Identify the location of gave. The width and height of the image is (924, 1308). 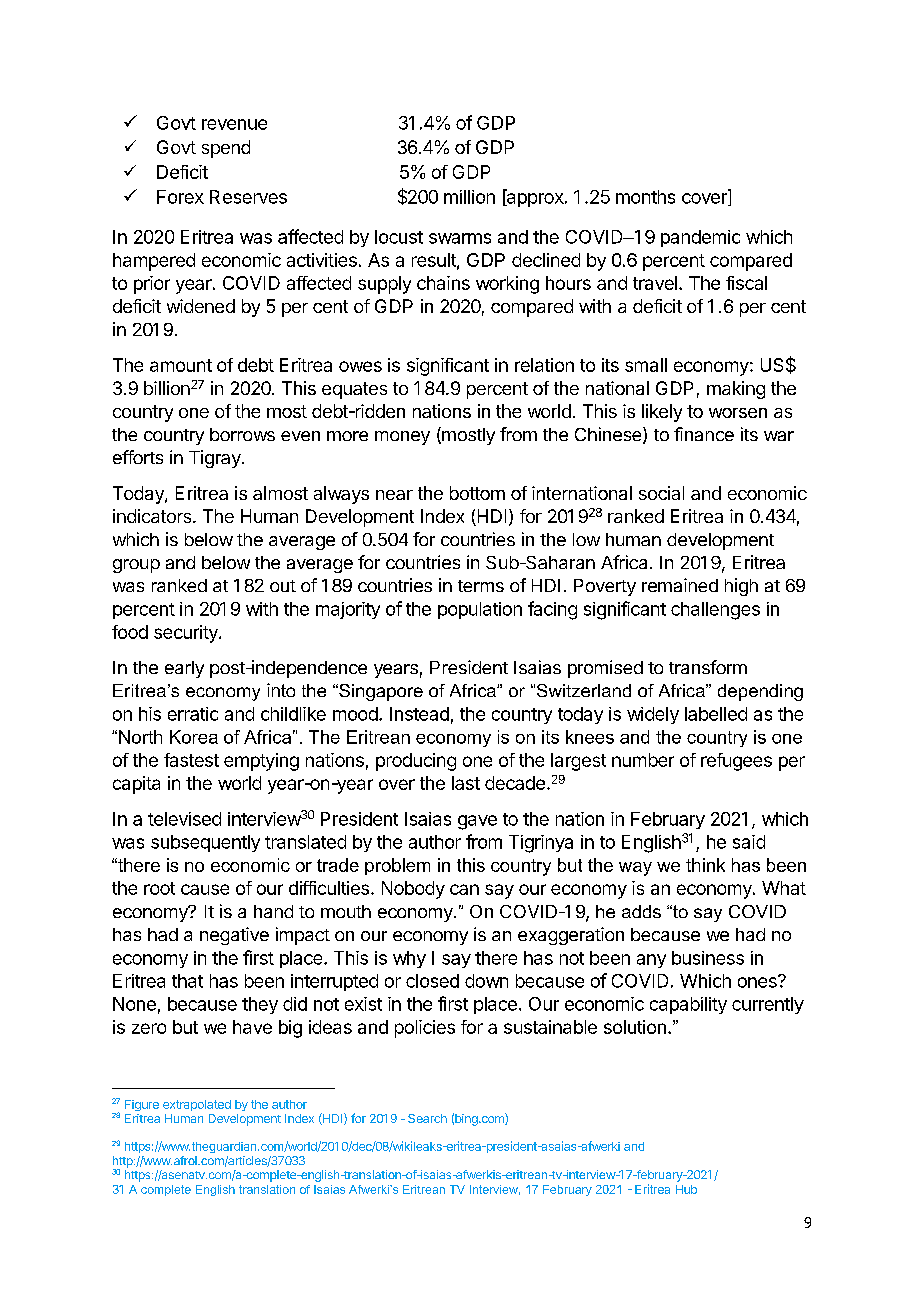
(477, 822).
